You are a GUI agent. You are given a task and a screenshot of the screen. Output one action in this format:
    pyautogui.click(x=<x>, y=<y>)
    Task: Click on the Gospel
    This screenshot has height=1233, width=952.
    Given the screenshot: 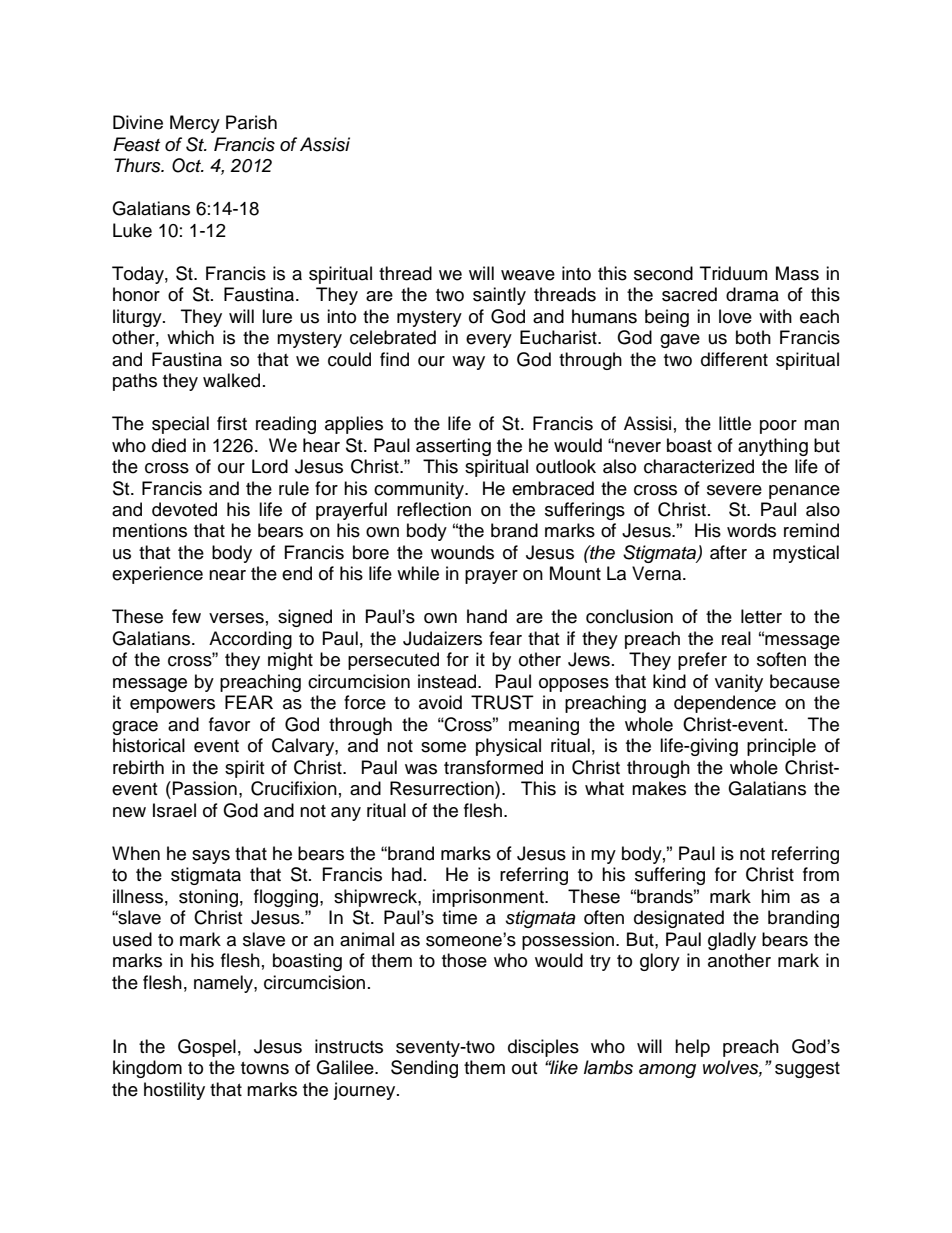 What is the action you would take?
    pyautogui.click(x=207, y=1048)
